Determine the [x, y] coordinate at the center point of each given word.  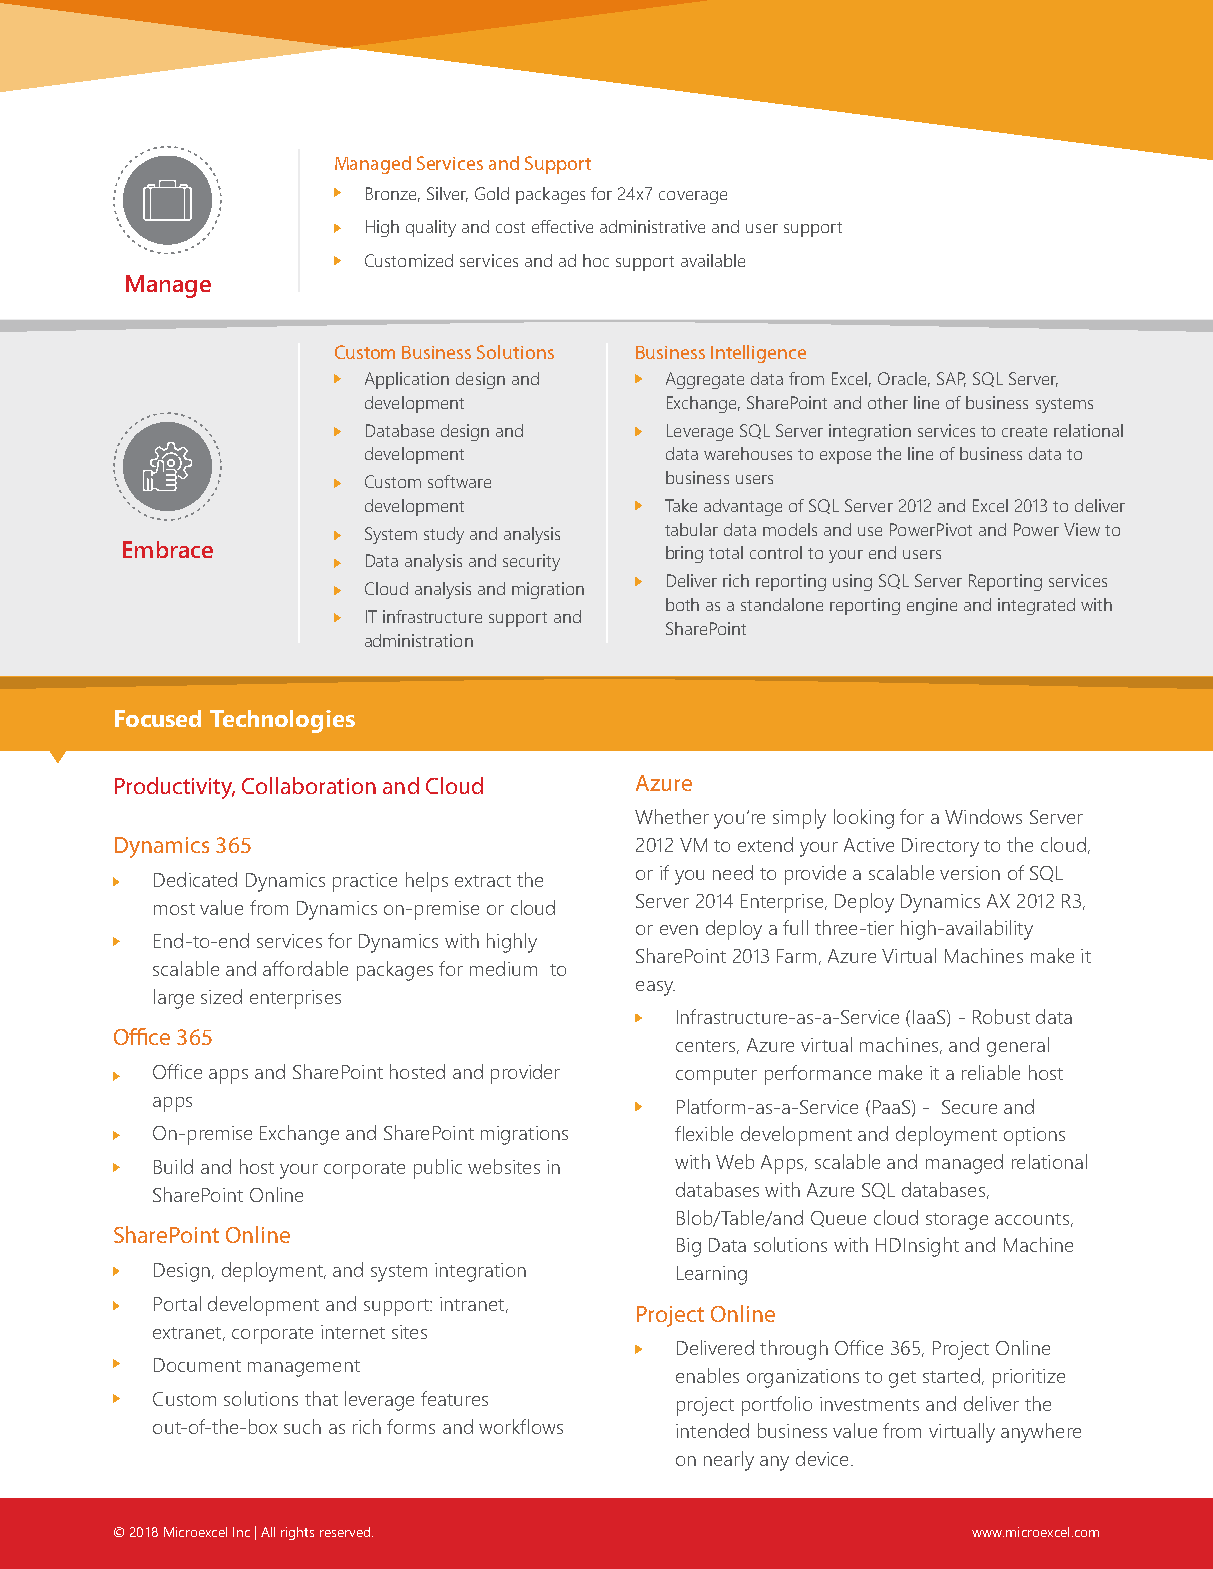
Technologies [282, 721]
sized [221, 996]
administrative [652, 226]
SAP [951, 379]
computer [716, 1076]
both [682, 604]
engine [932, 606]
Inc [241, 1532]
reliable [991, 1072]
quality [431, 228]
